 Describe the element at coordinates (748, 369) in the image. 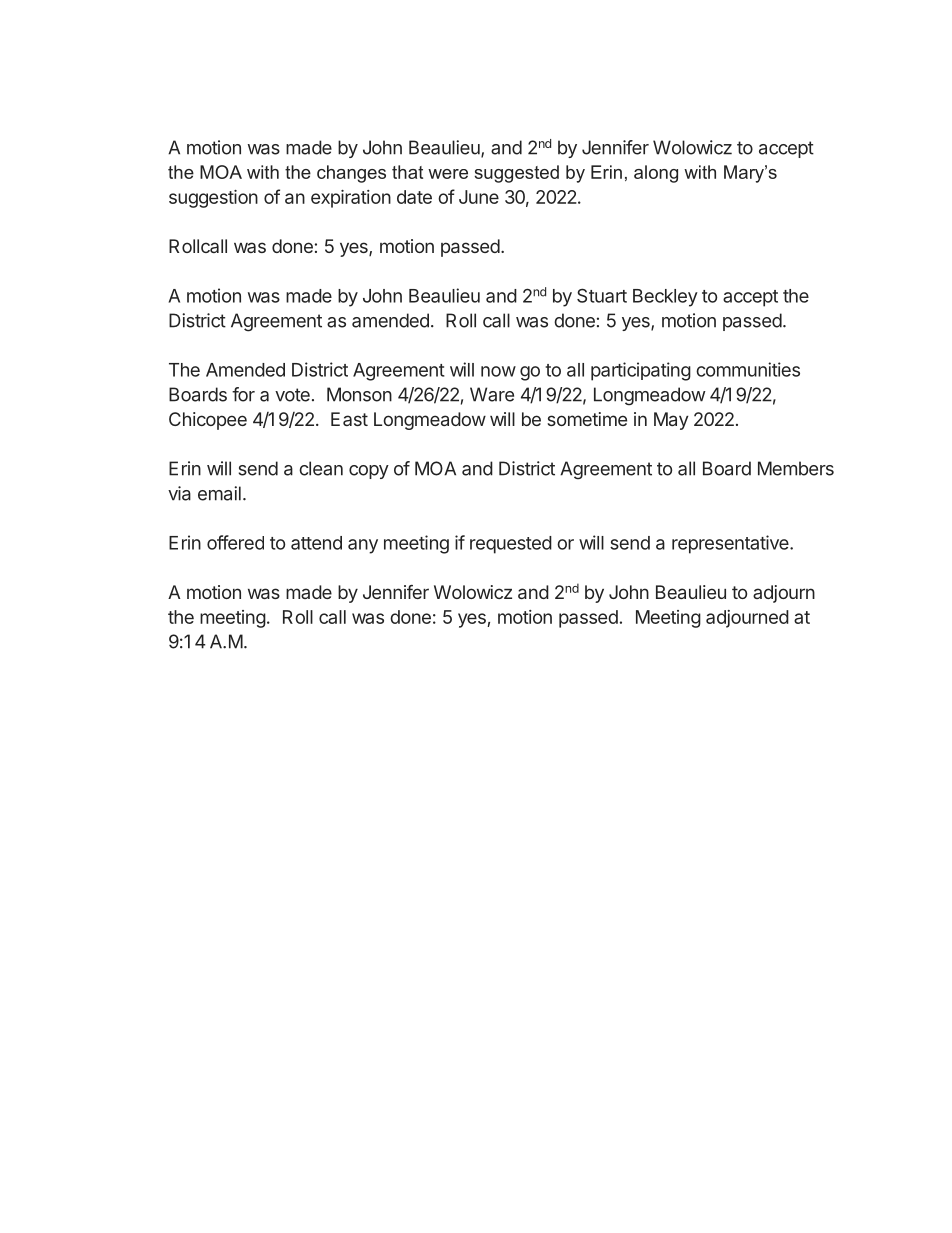

I see `communities` at that location.
